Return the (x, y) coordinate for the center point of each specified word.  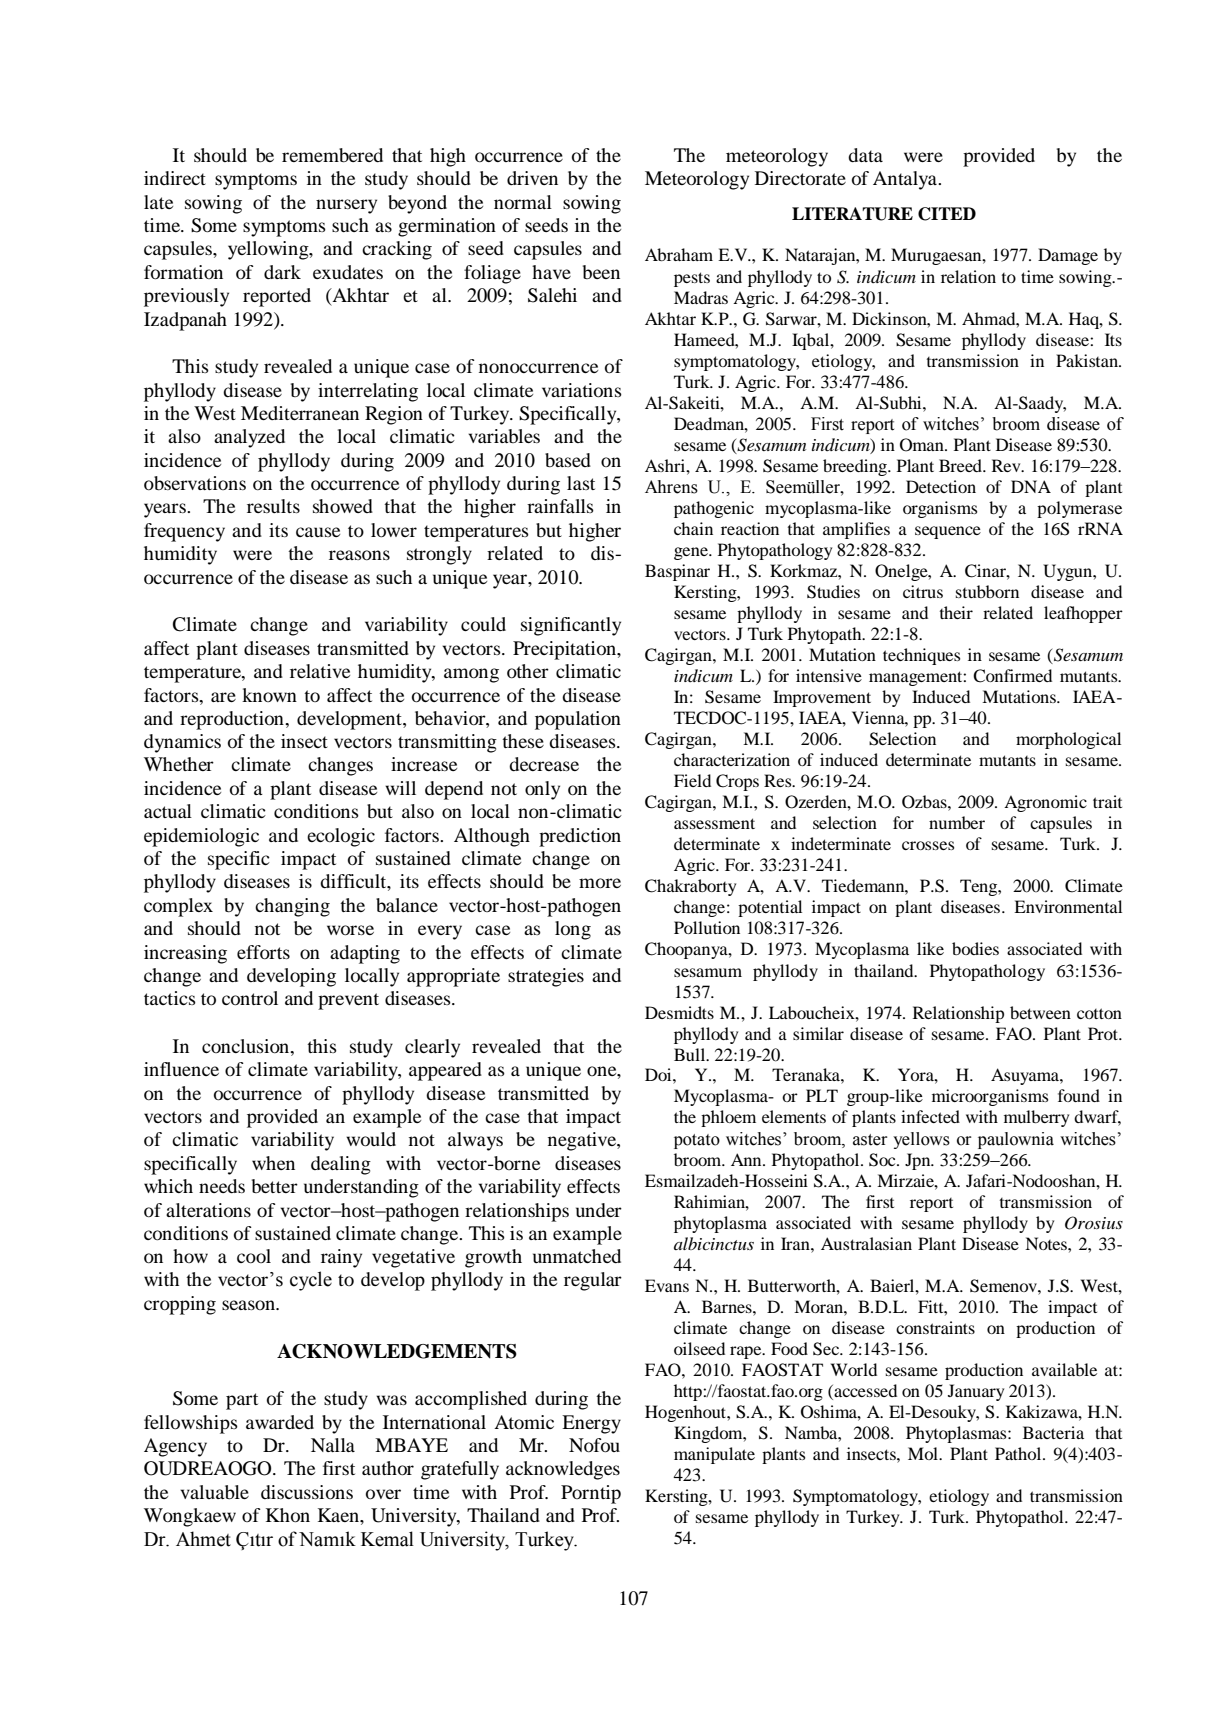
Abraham (679, 254)
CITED (947, 214)
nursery (346, 206)
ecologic (341, 837)
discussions (307, 1492)
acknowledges (563, 1470)
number (957, 822)
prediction (580, 837)
